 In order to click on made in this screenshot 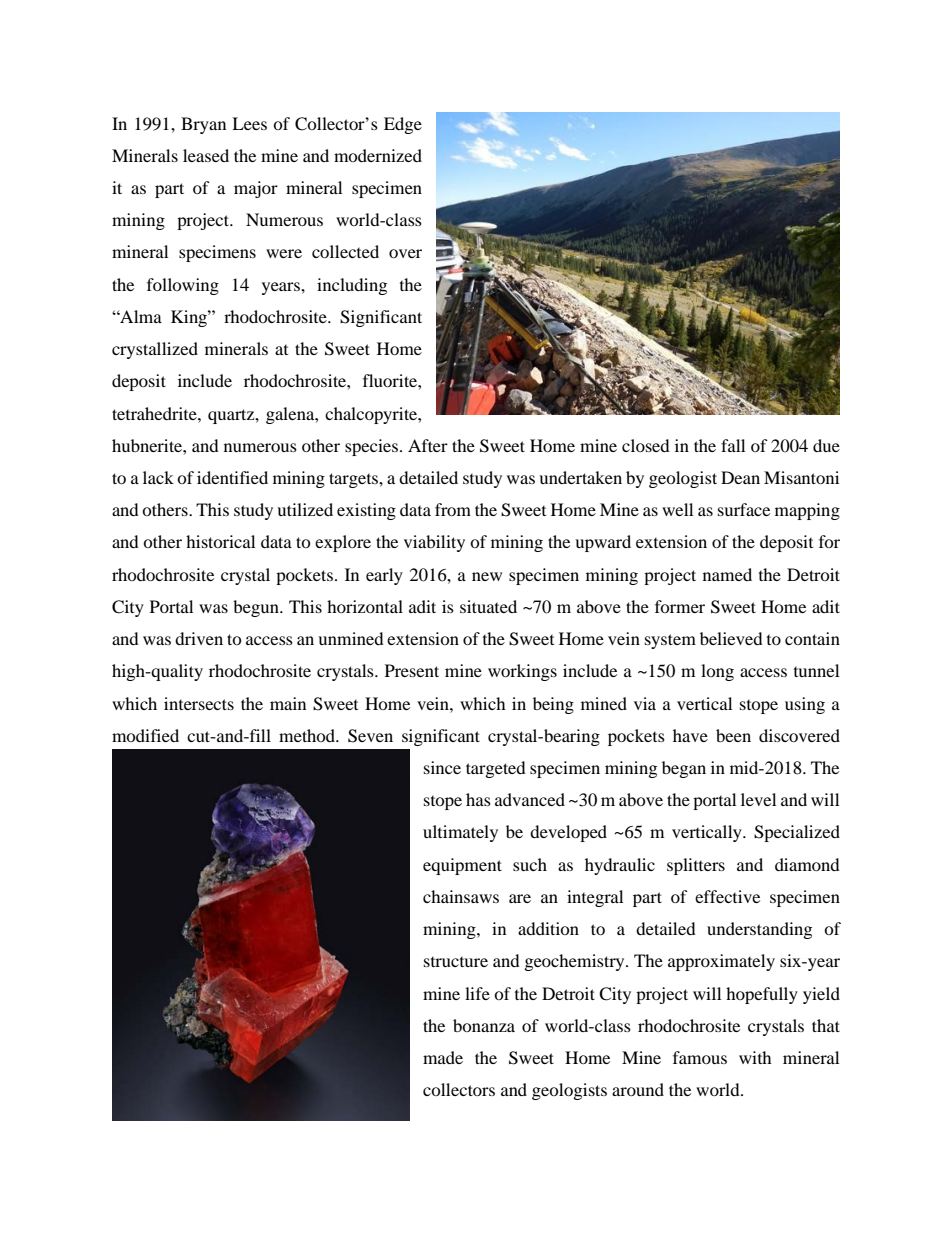, I will do `click(443, 1057)`.
